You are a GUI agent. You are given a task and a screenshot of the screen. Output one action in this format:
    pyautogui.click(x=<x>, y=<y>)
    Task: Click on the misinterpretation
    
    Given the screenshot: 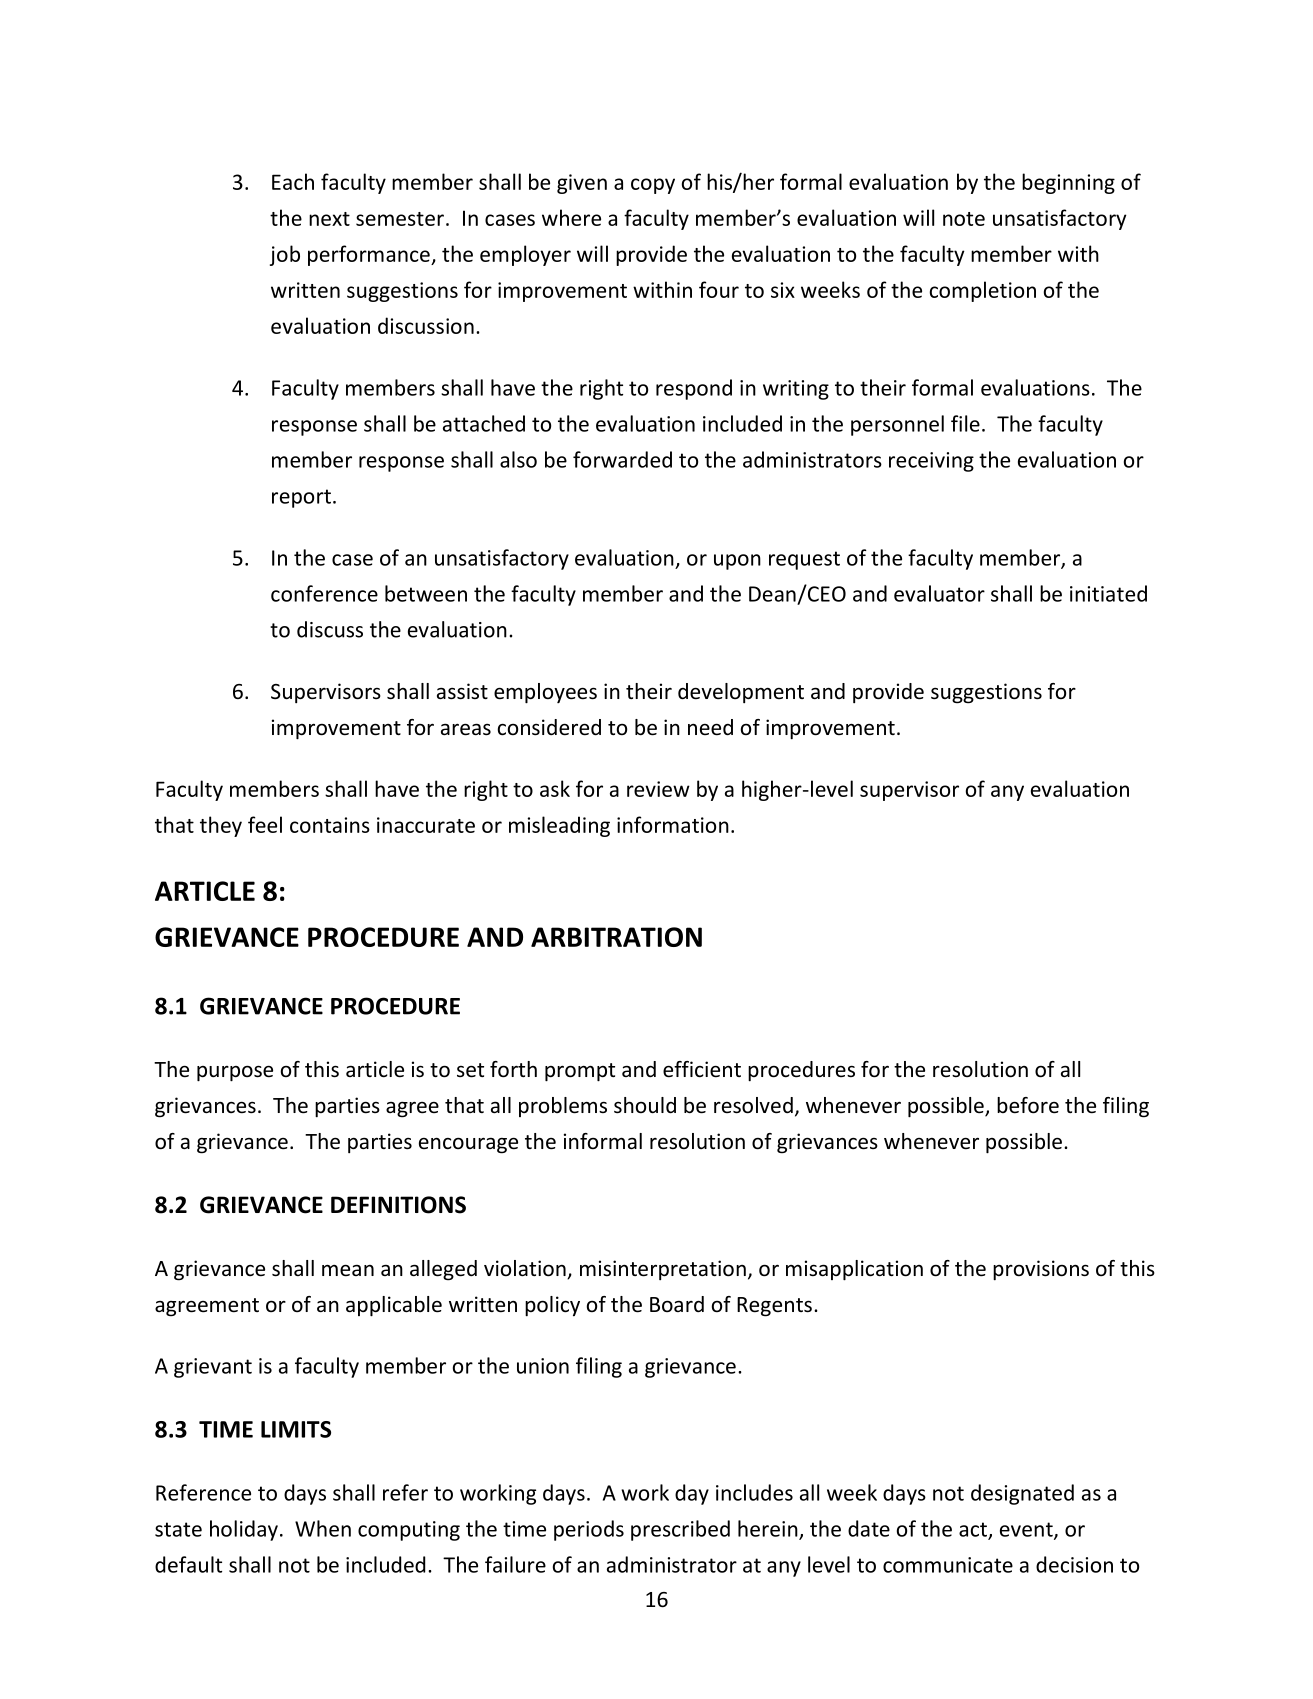 What is the action you would take?
    pyautogui.click(x=663, y=1270)
